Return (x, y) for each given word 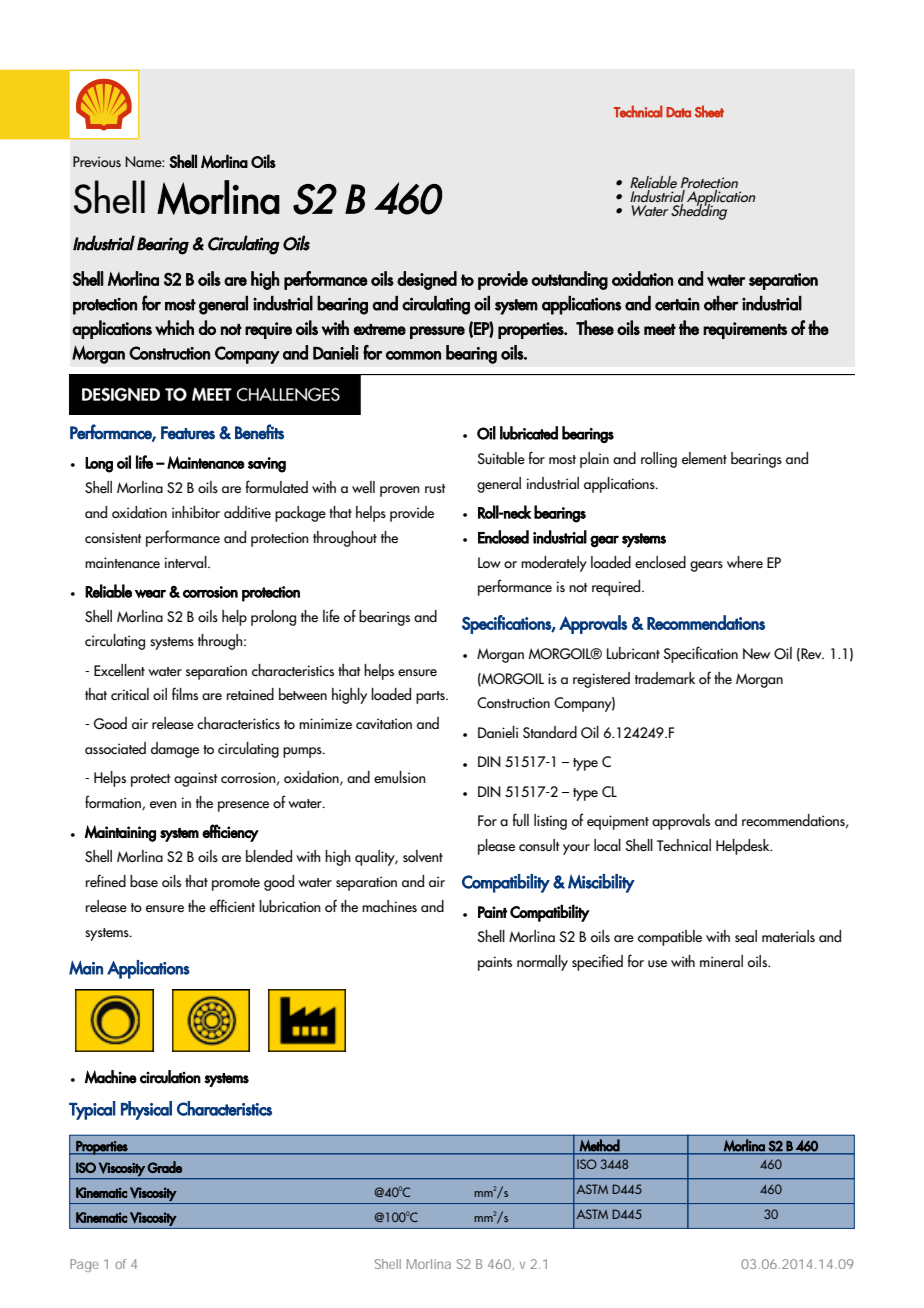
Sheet (709, 111)
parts (431, 697)
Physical (146, 1110)
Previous (97, 162)
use (657, 964)
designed (427, 280)
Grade (164, 1167)
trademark (665, 678)
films (185, 693)
